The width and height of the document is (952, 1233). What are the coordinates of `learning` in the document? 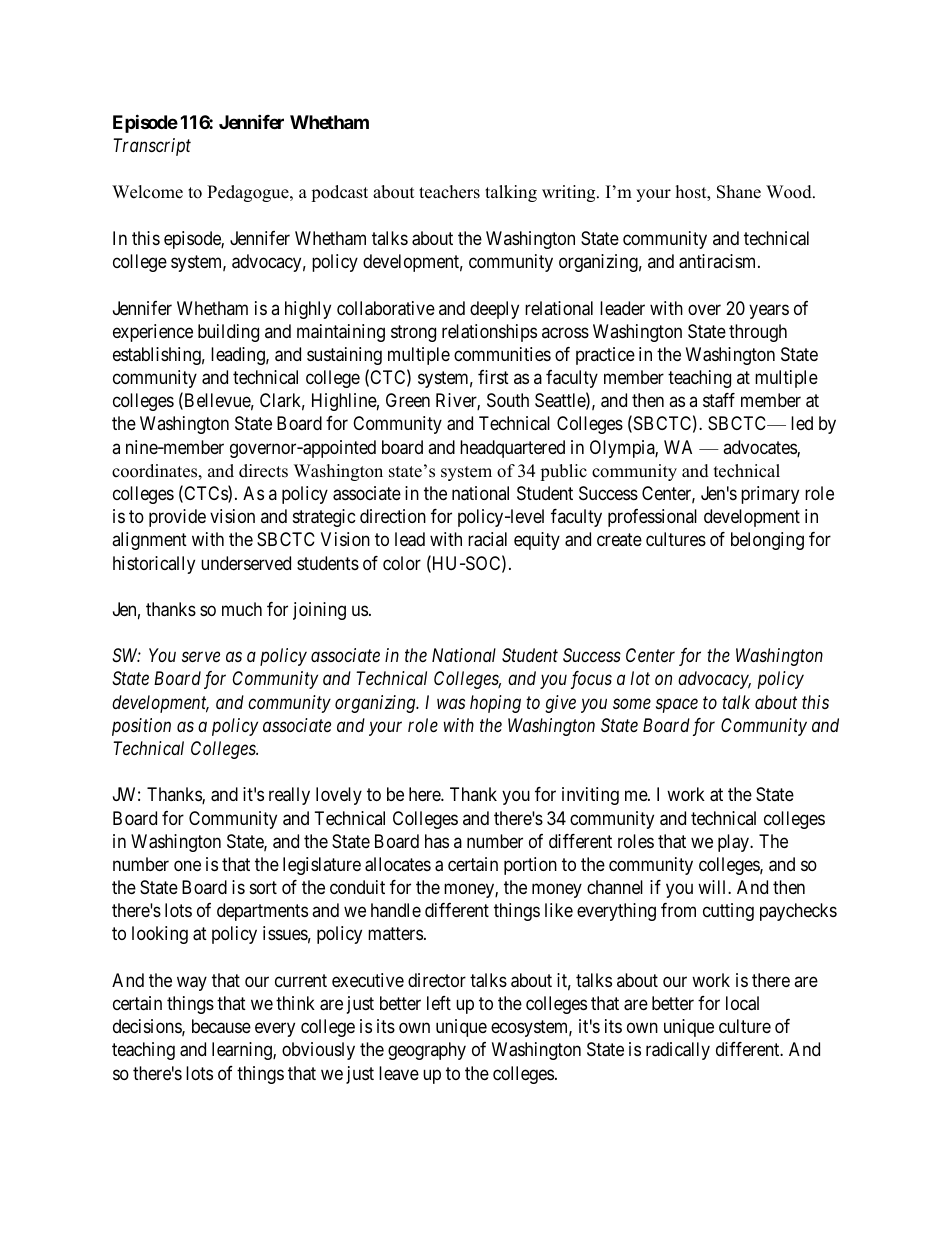 It's located at (243, 1051).
